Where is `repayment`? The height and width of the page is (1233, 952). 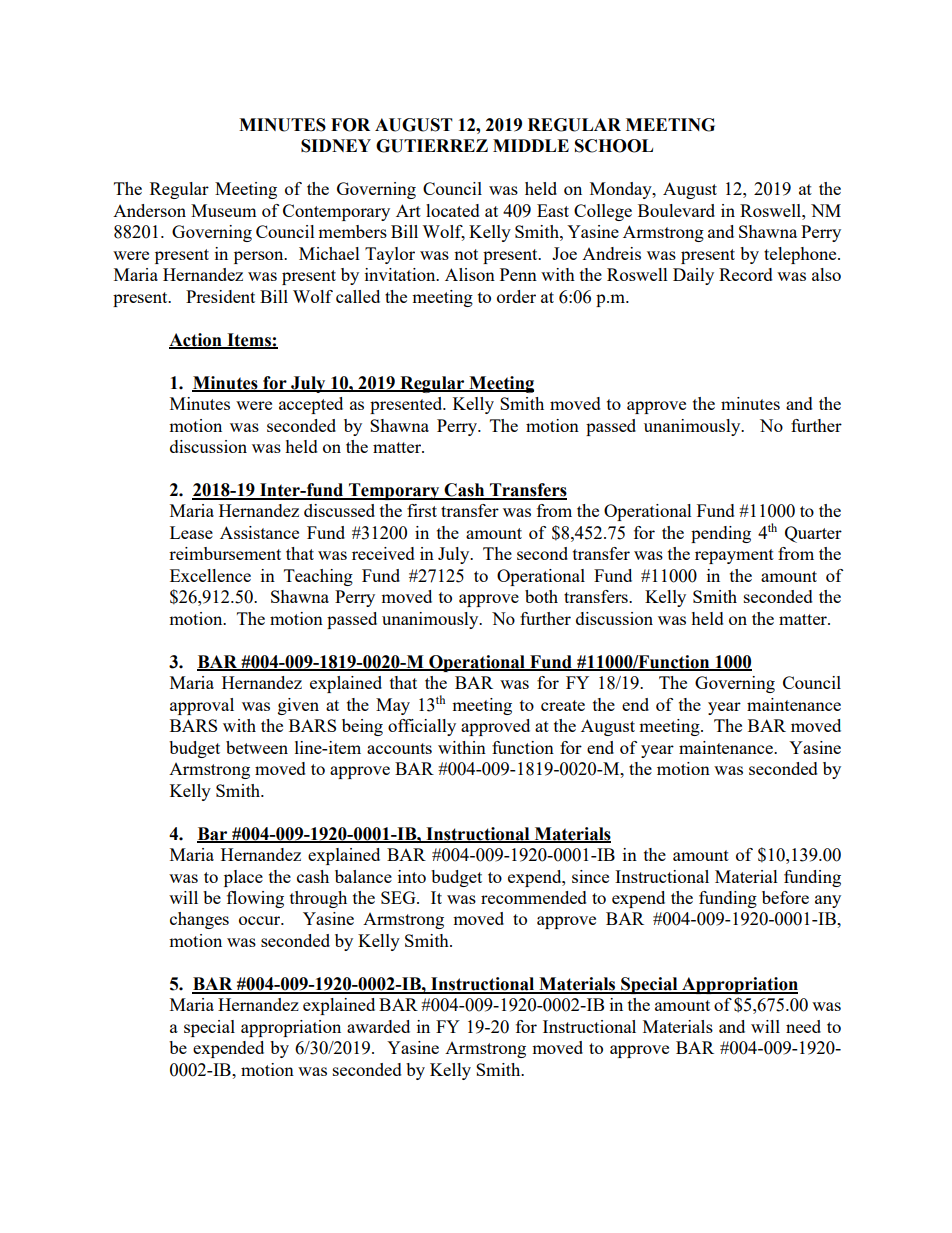
repayment is located at coordinates (734, 556).
